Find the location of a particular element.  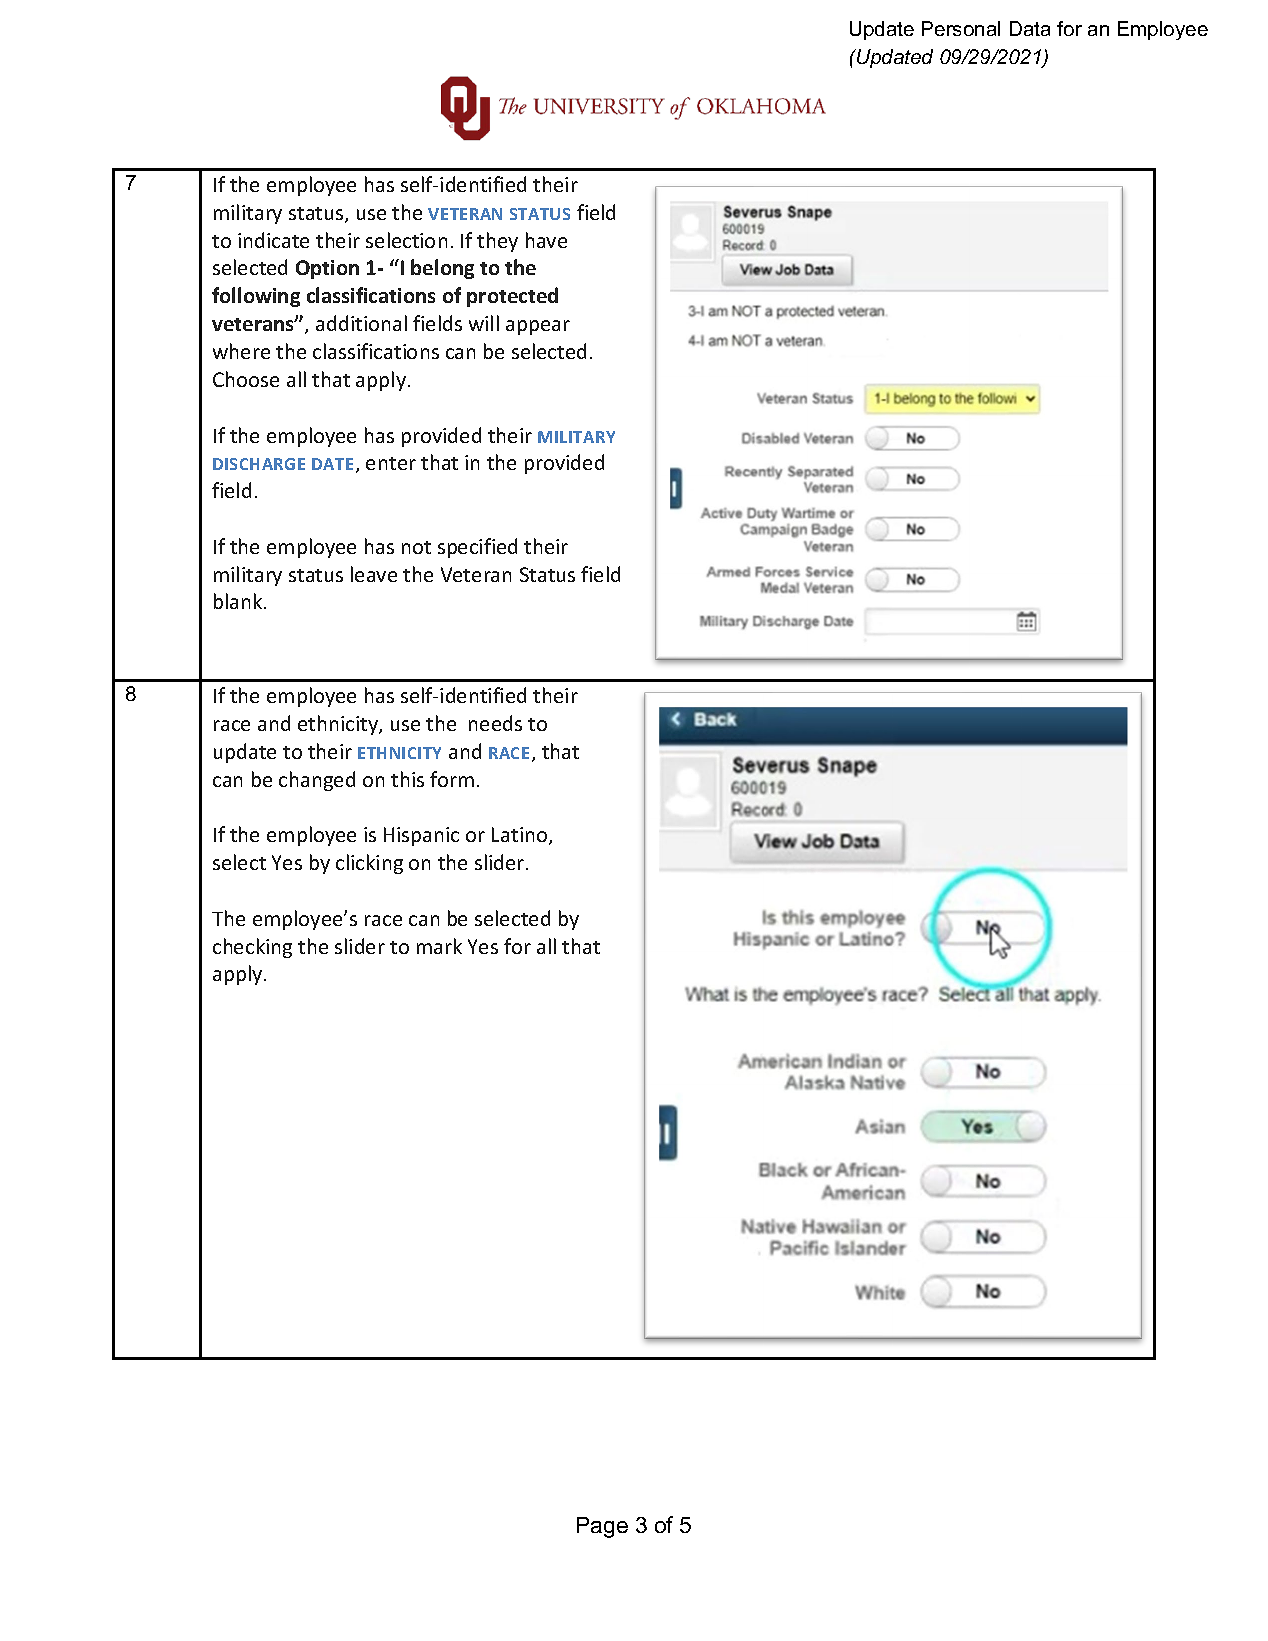

Page is located at coordinates (602, 1527).
